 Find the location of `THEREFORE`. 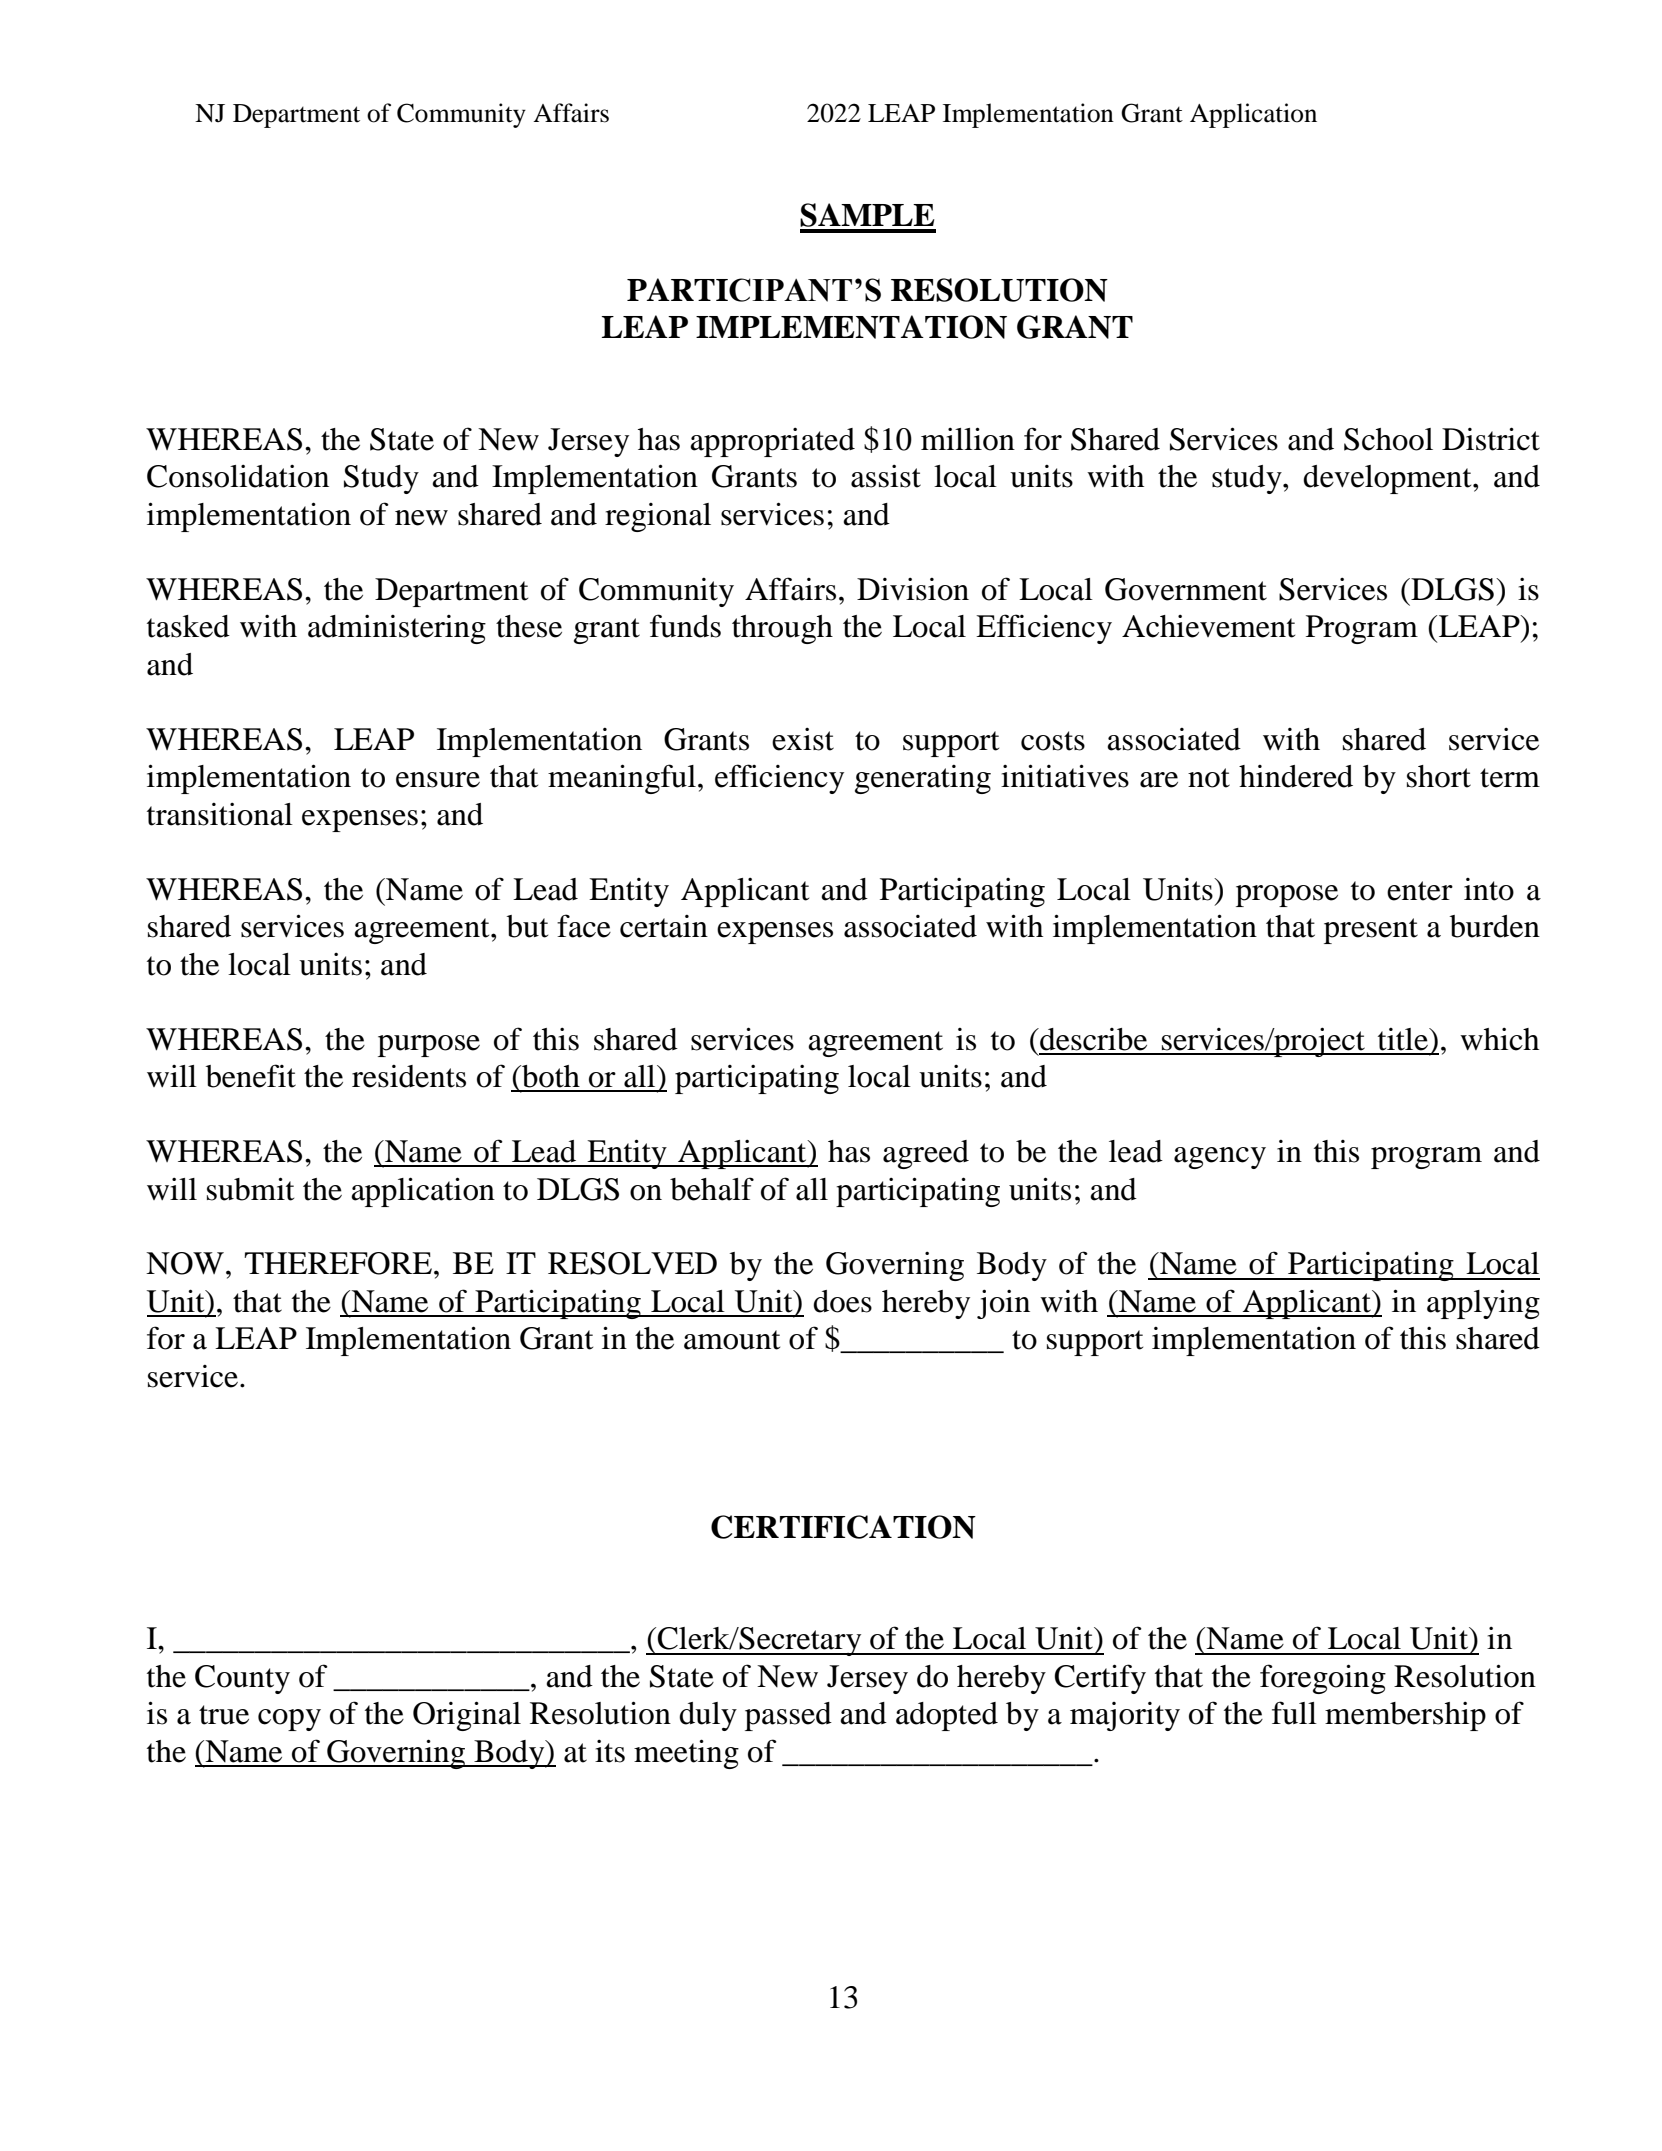

THEREFORE is located at coordinates (339, 1263).
